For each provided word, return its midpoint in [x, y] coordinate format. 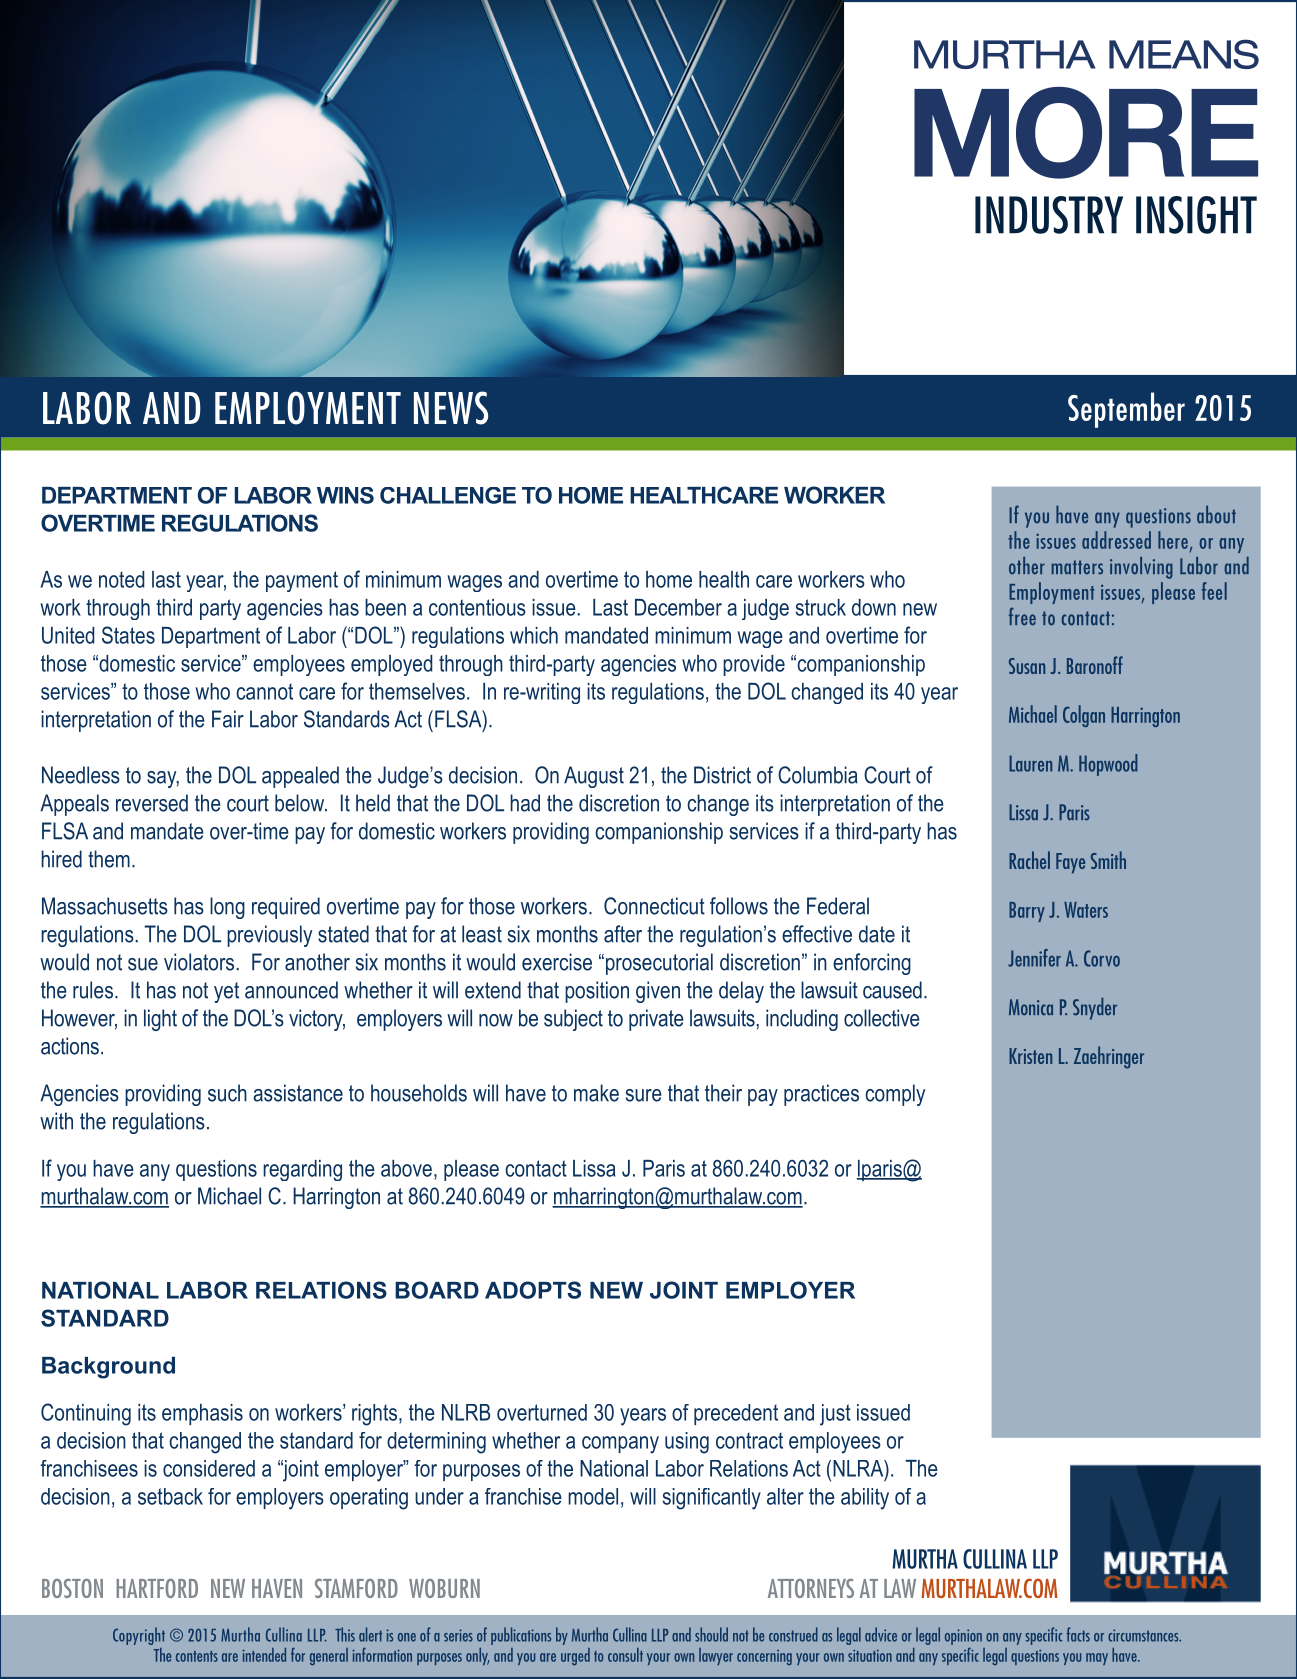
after [623, 934]
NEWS [451, 408]
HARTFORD [157, 1588]
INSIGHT [1196, 215]
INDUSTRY [1049, 215]
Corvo [1102, 958]
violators [199, 962]
